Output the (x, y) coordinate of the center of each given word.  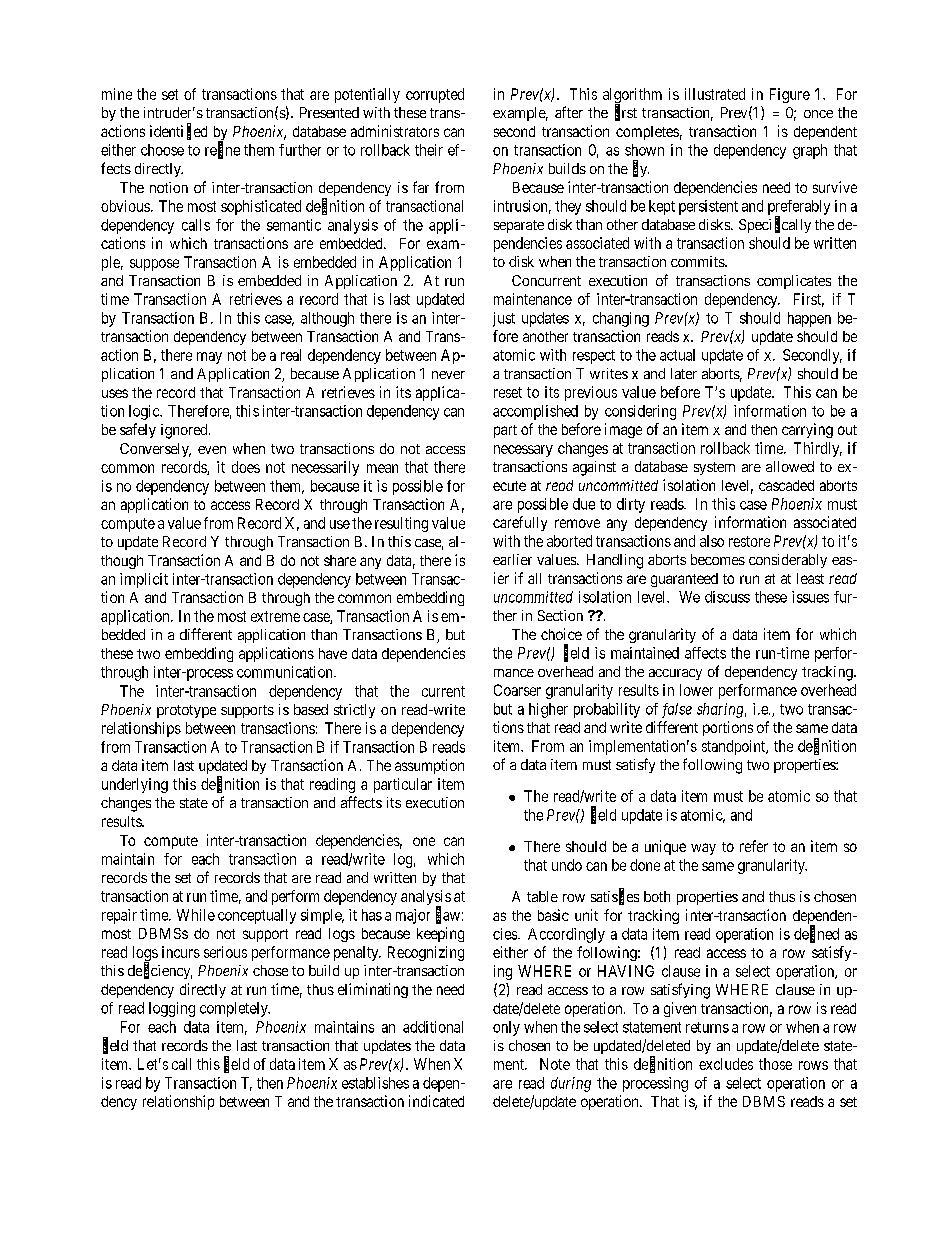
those (775, 1064)
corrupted (435, 95)
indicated (436, 1101)
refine (222, 150)
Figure (790, 95)
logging (172, 1009)
